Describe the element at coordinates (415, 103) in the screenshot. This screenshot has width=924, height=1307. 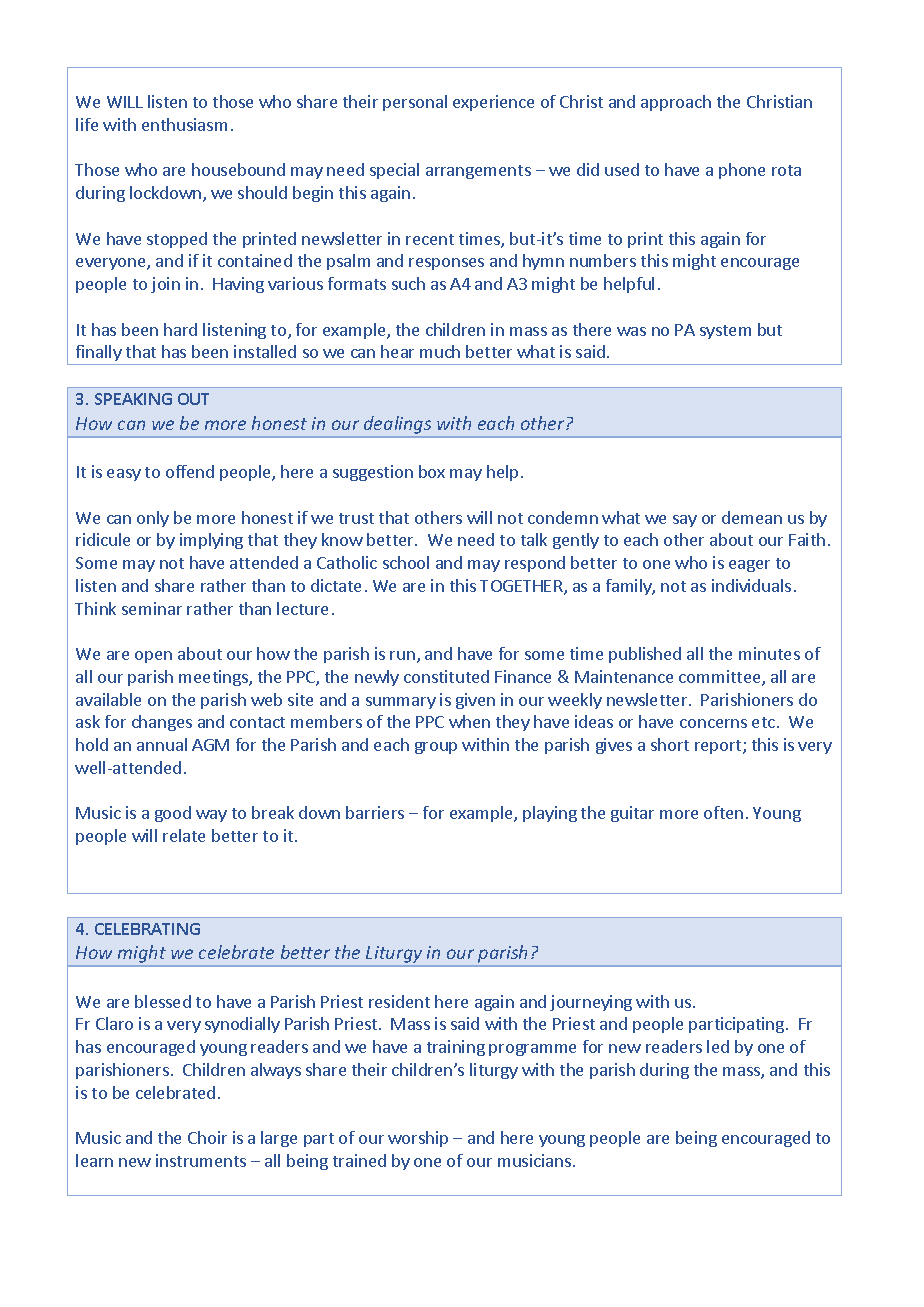
I see `personal` at that location.
